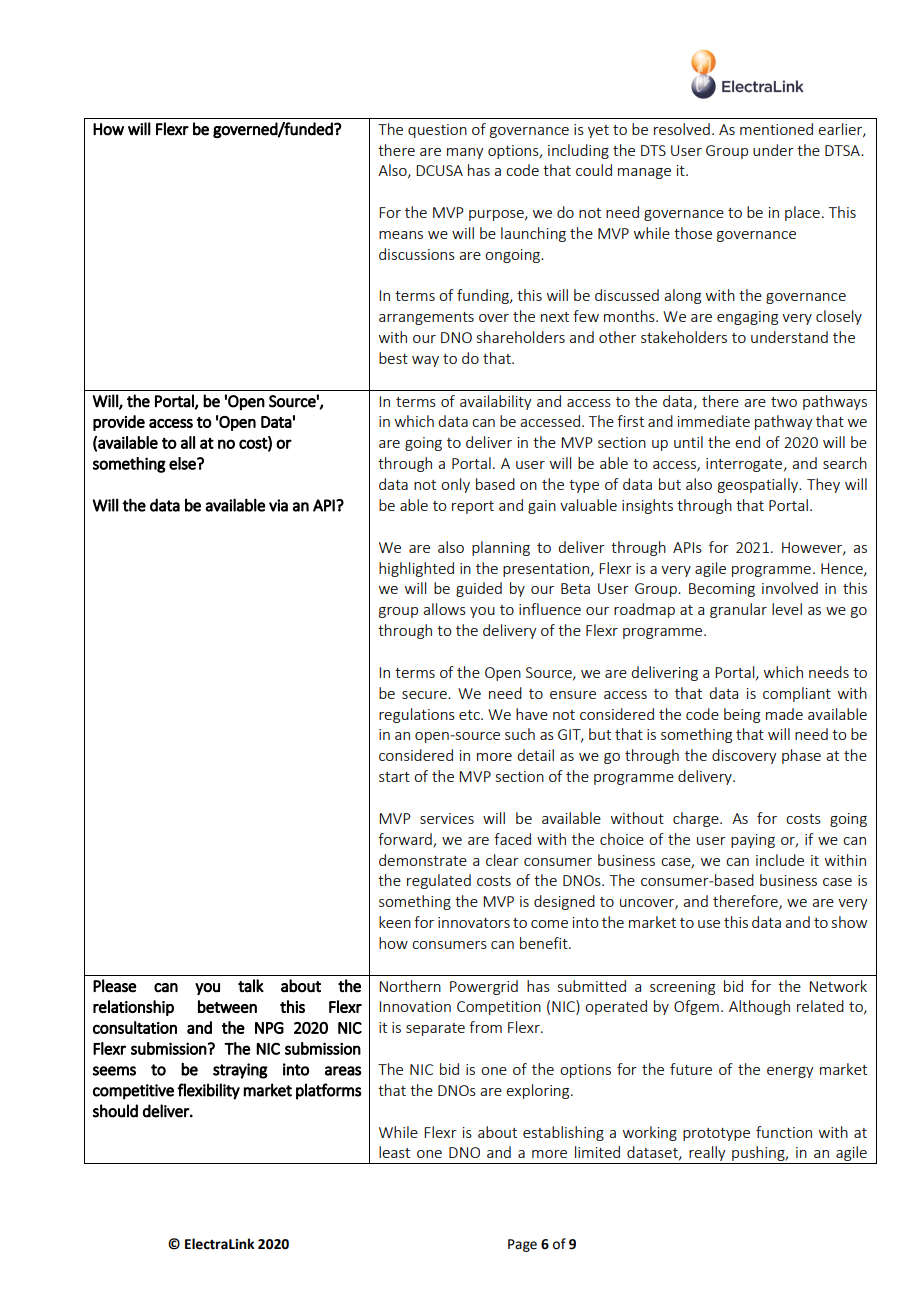  What do you see at coordinates (707, 1155) in the page?
I see `really` at bounding box center [707, 1155].
